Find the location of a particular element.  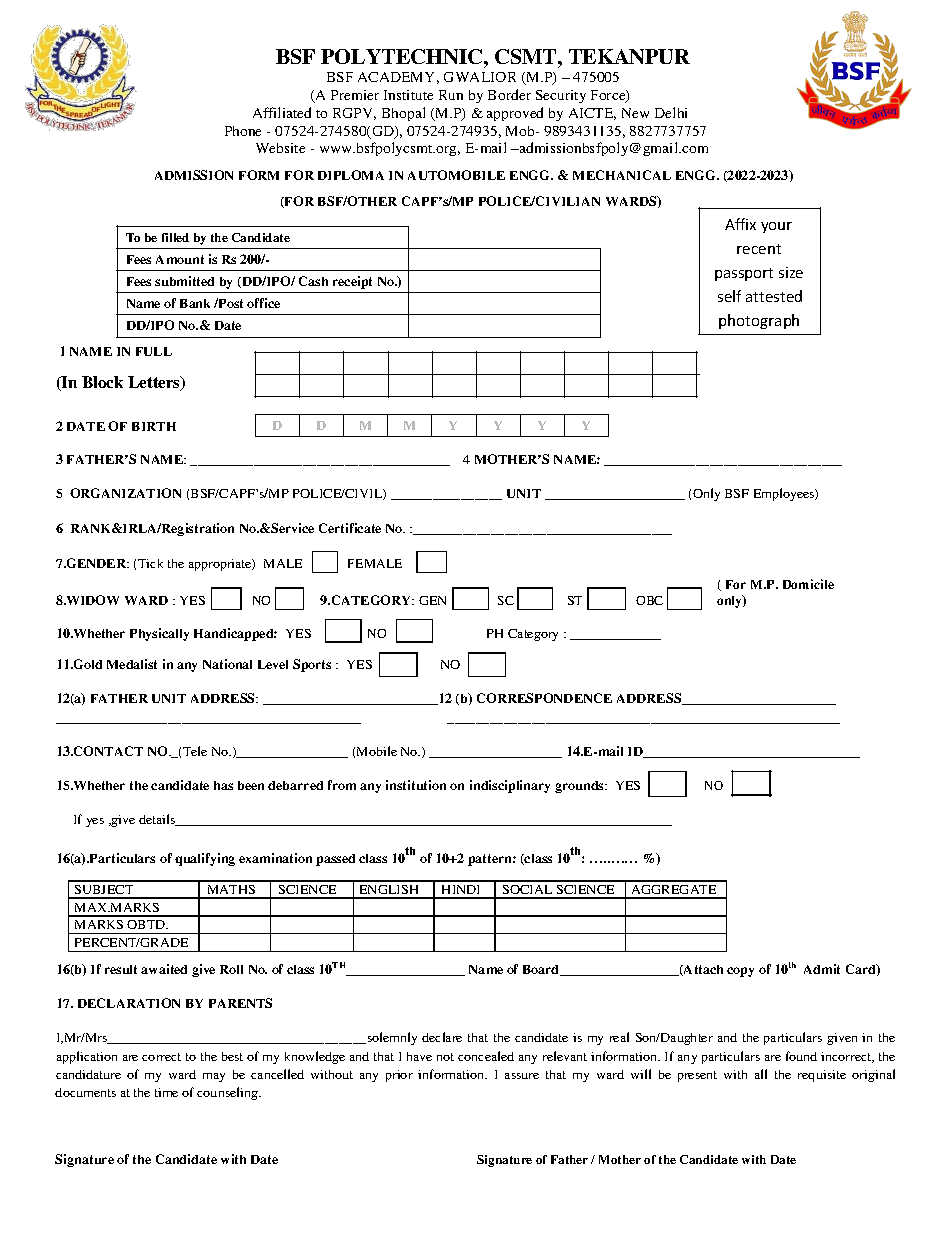

grounds is located at coordinates (580, 787).
